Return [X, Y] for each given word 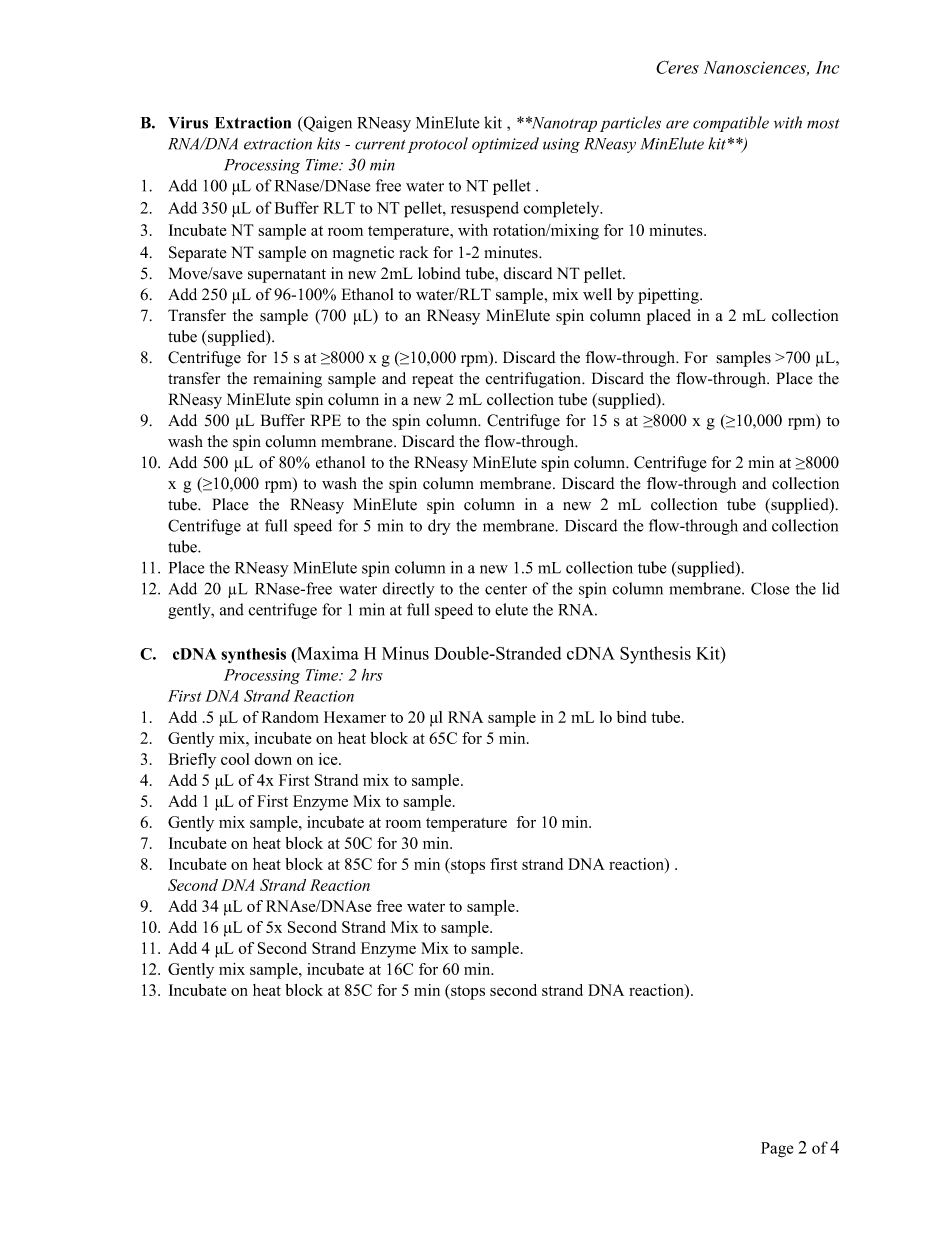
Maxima [327, 654]
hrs [372, 674]
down [273, 759]
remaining [287, 380]
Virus [188, 122]
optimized [505, 145]
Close [770, 588]
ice [329, 759]
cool [235, 759]
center [506, 589]
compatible [731, 124]
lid [831, 588]
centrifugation [534, 380]
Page [777, 1150]
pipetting [669, 296]
